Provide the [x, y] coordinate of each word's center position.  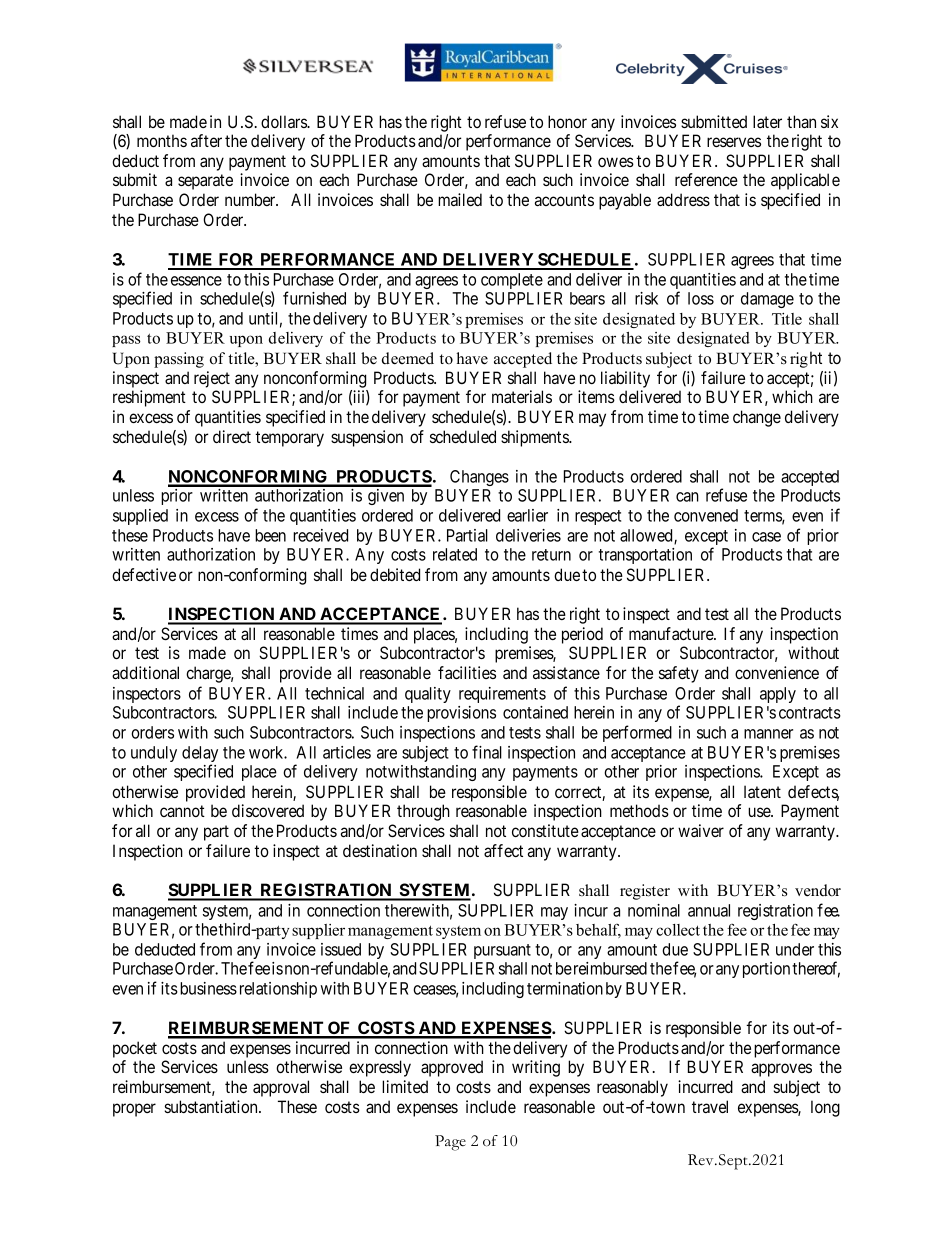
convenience [777, 672]
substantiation [212, 1106]
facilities [467, 672]
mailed [460, 199]
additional [145, 672]
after [206, 140]
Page [450, 1143]
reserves [734, 142]
